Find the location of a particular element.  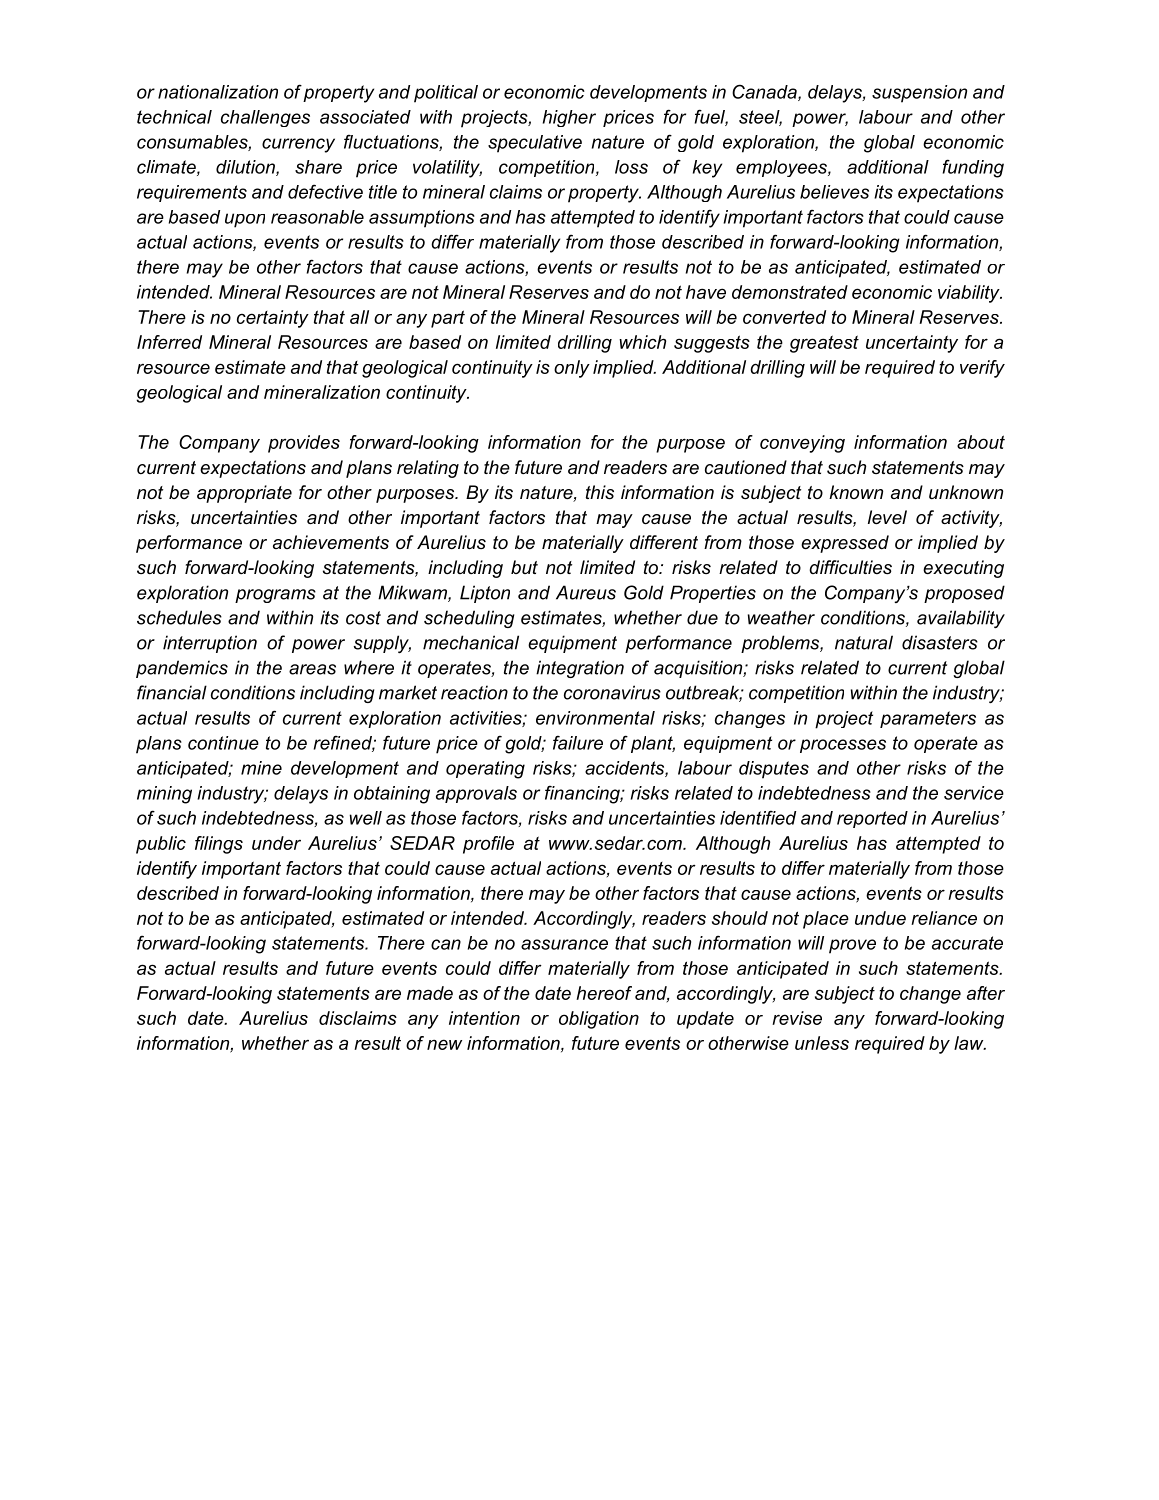

failure is located at coordinates (578, 742).
